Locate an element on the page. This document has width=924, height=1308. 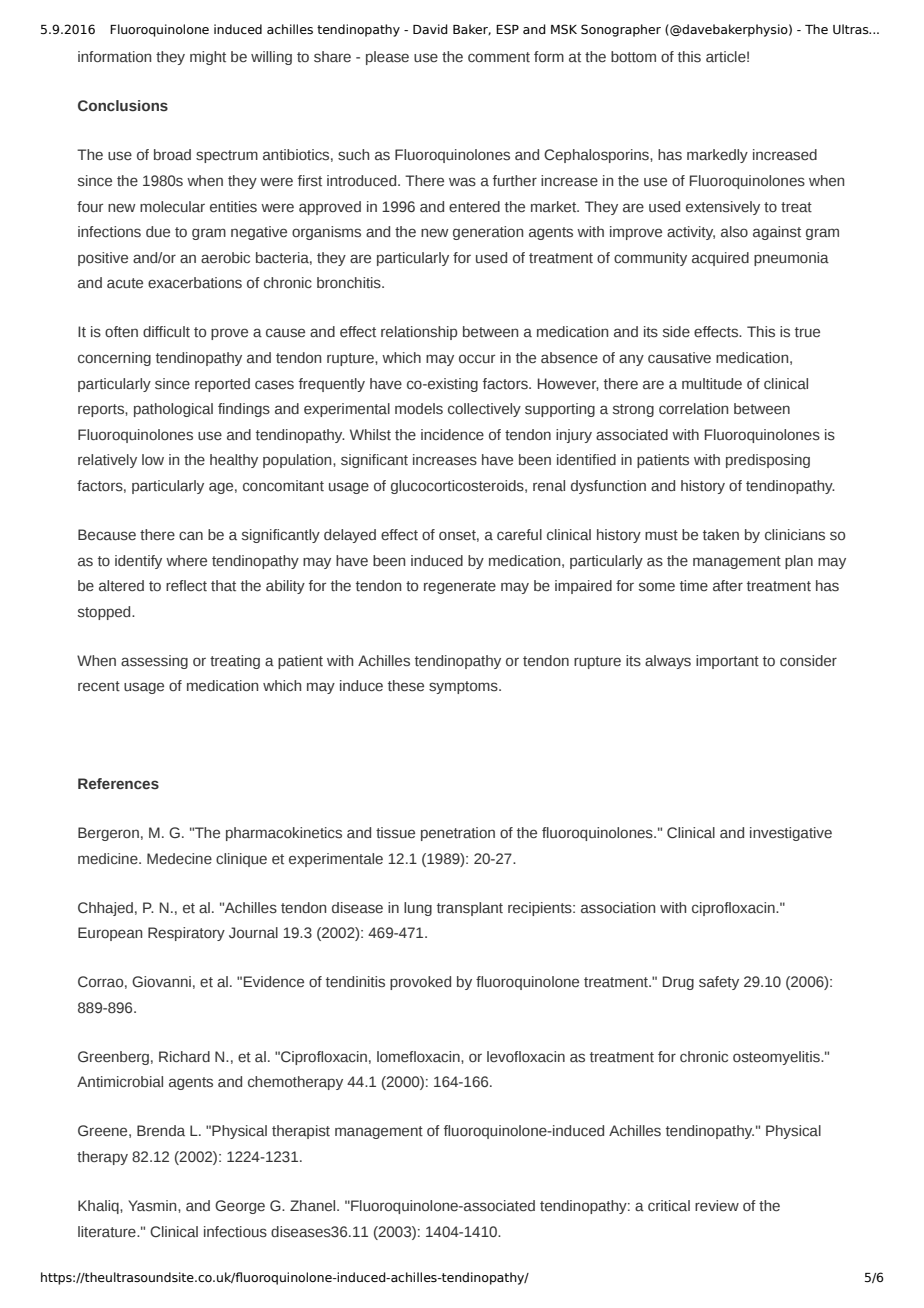
Yasmin is located at coordinates (153, 1205).
